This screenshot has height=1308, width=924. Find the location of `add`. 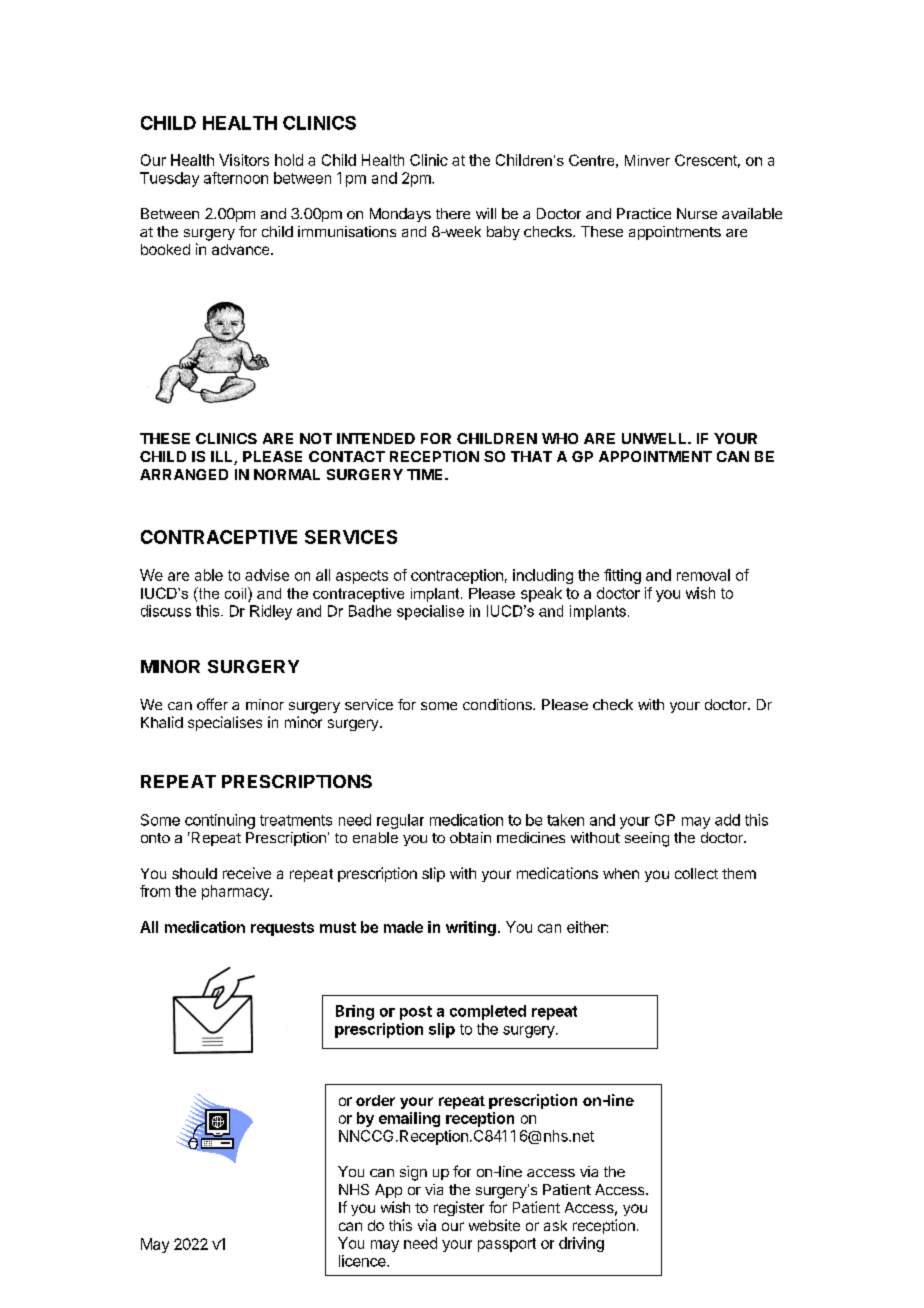

add is located at coordinates (727, 820).
